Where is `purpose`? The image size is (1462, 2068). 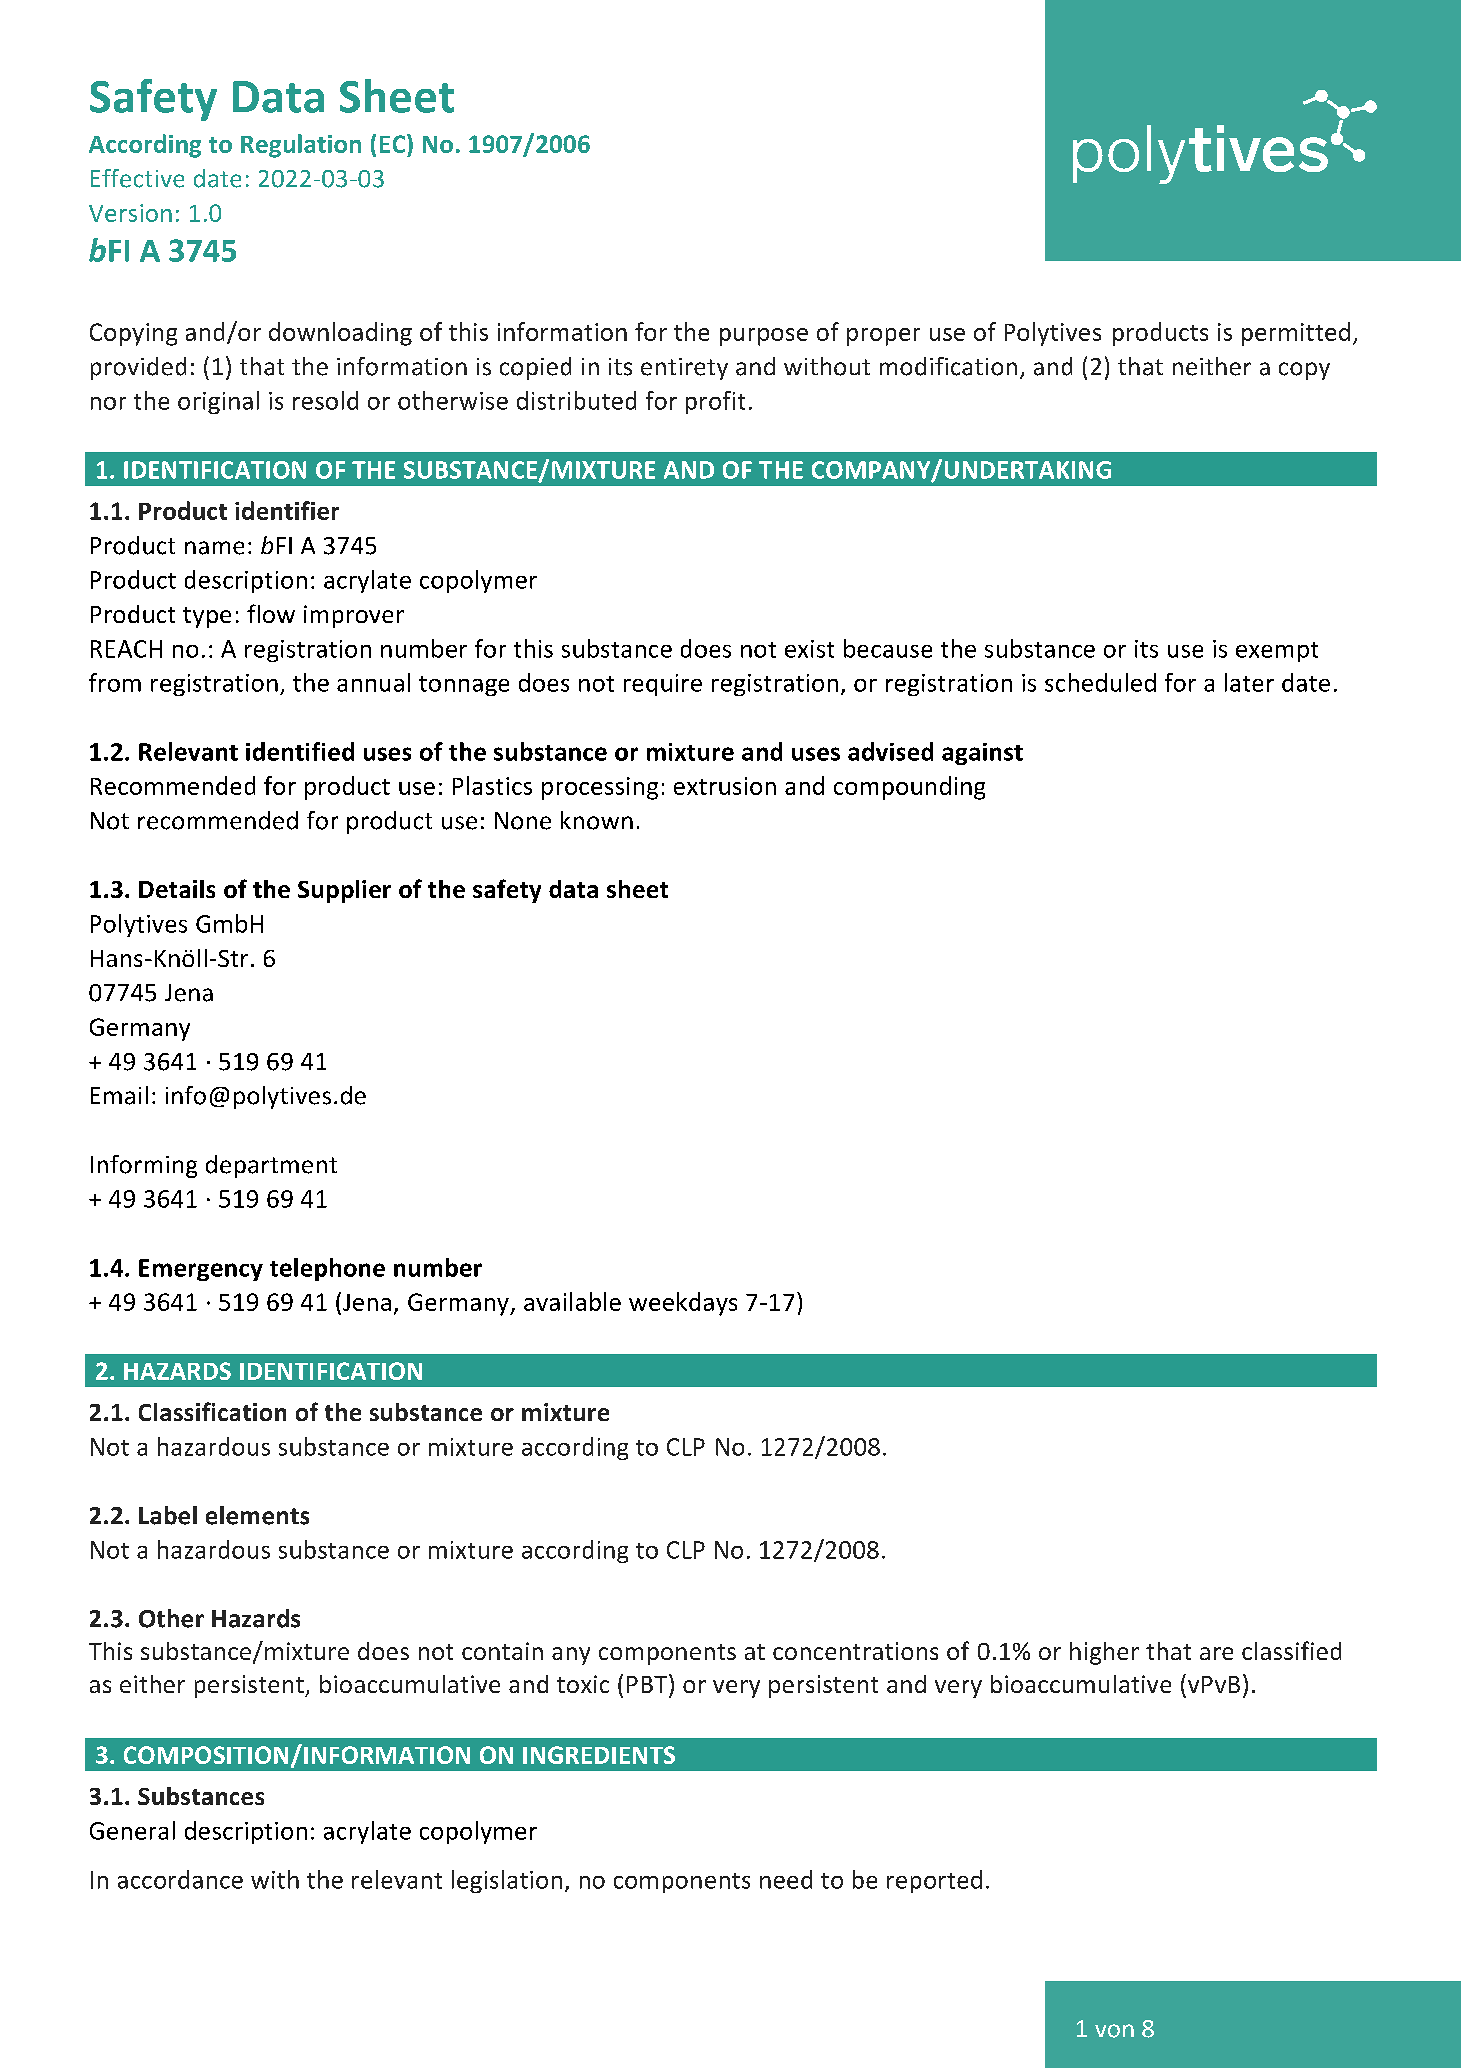 purpose is located at coordinates (764, 337).
